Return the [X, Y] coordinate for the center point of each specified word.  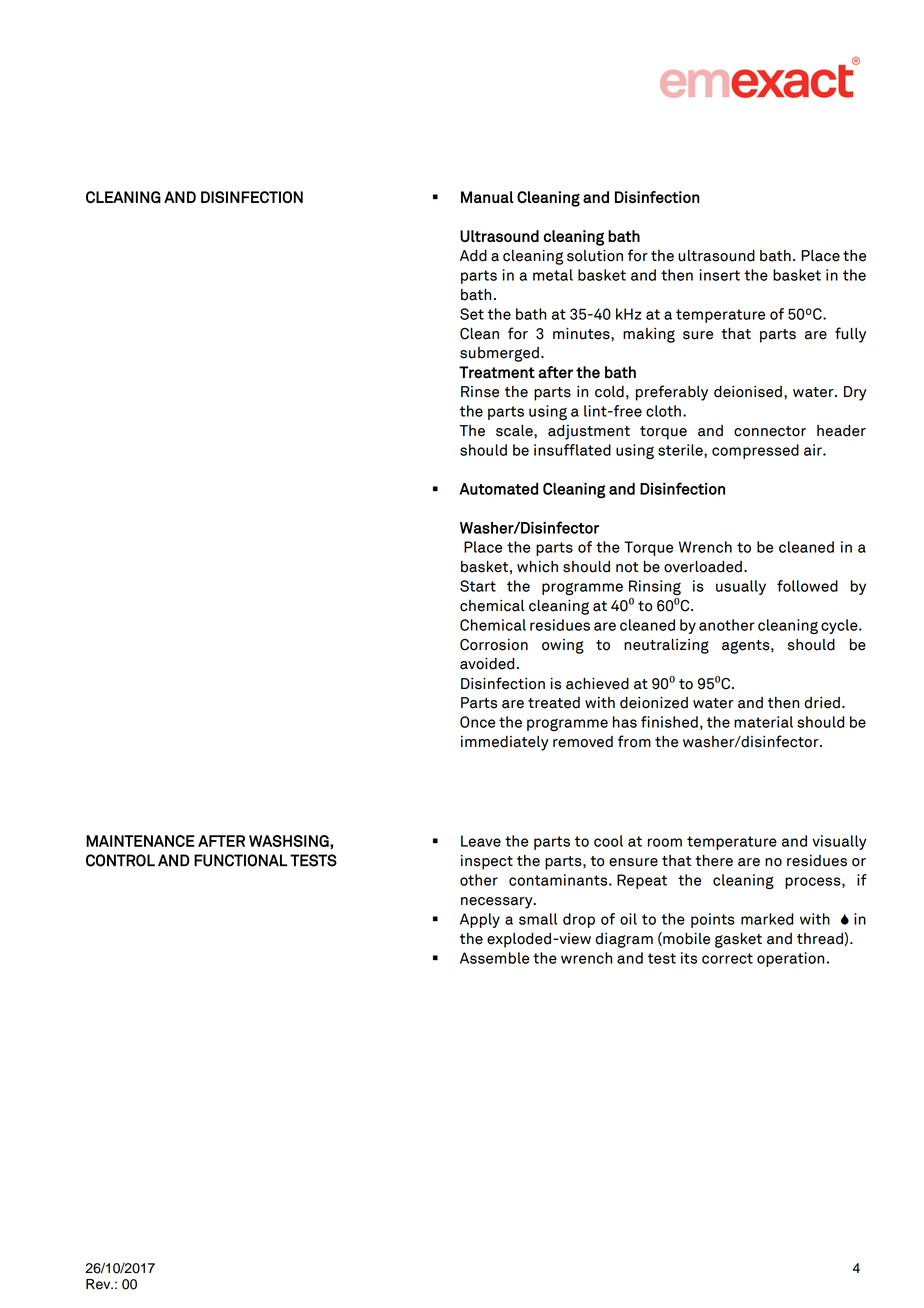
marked [767, 919]
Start [478, 586]
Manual [487, 197]
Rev [99, 1284]
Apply [480, 920]
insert [720, 275]
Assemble [494, 958]
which [537, 567]
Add [473, 256]
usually [741, 587]
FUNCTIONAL [240, 860]
